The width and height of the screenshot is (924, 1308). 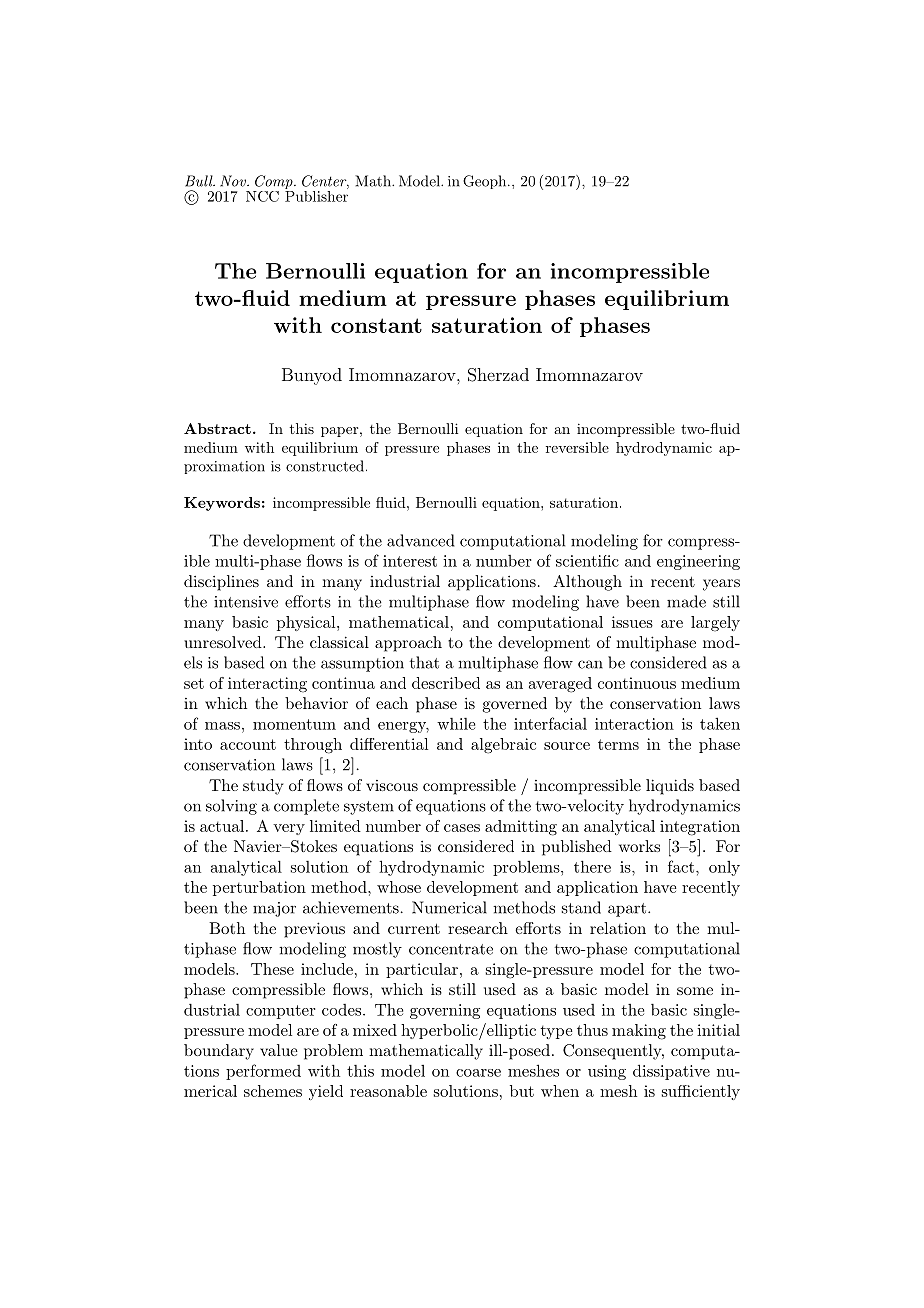 I want to click on constant, so click(x=376, y=325).
